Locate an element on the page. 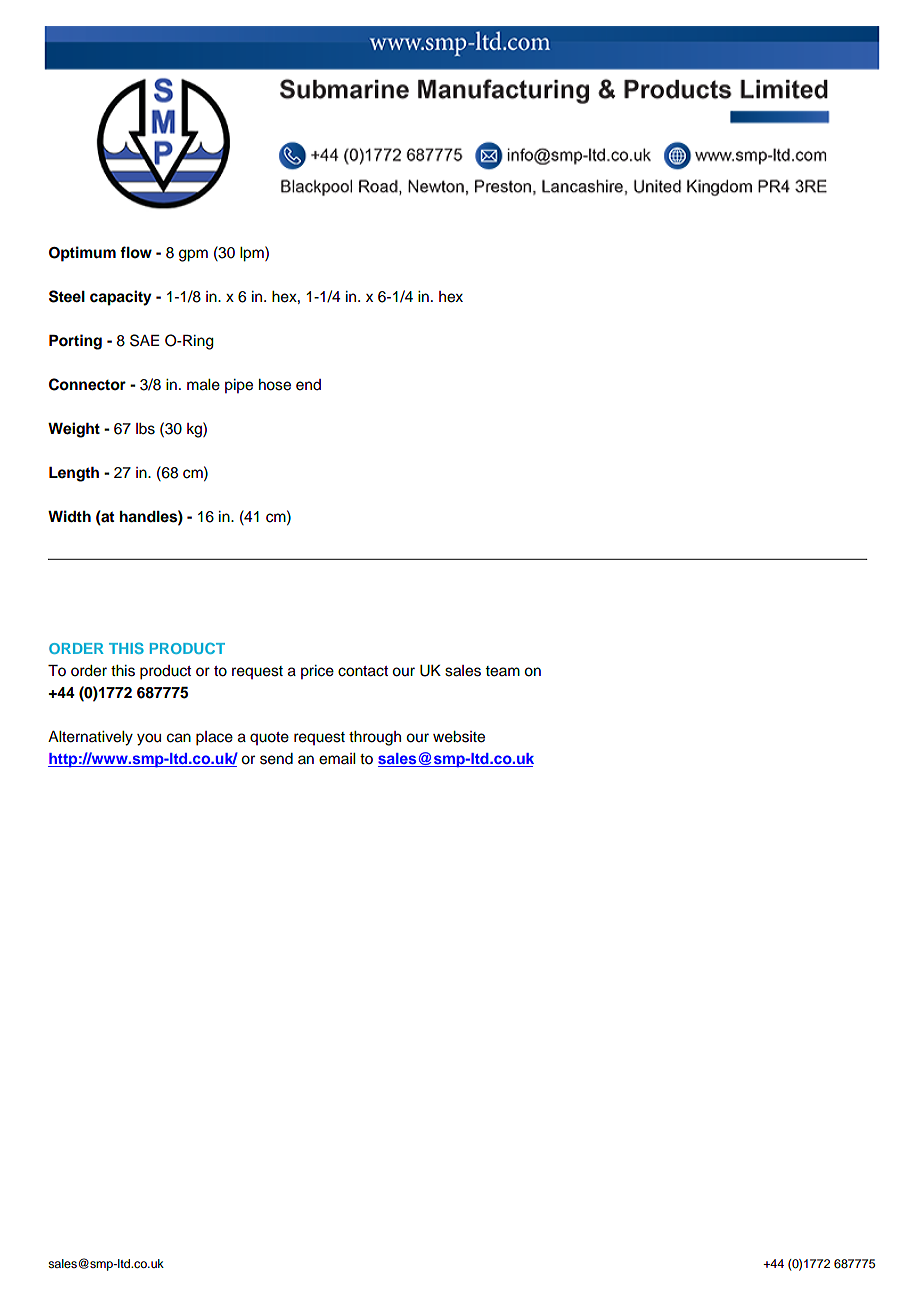 The width and height of the page is (924, 1308). team is located at coordinates (502, 671).
